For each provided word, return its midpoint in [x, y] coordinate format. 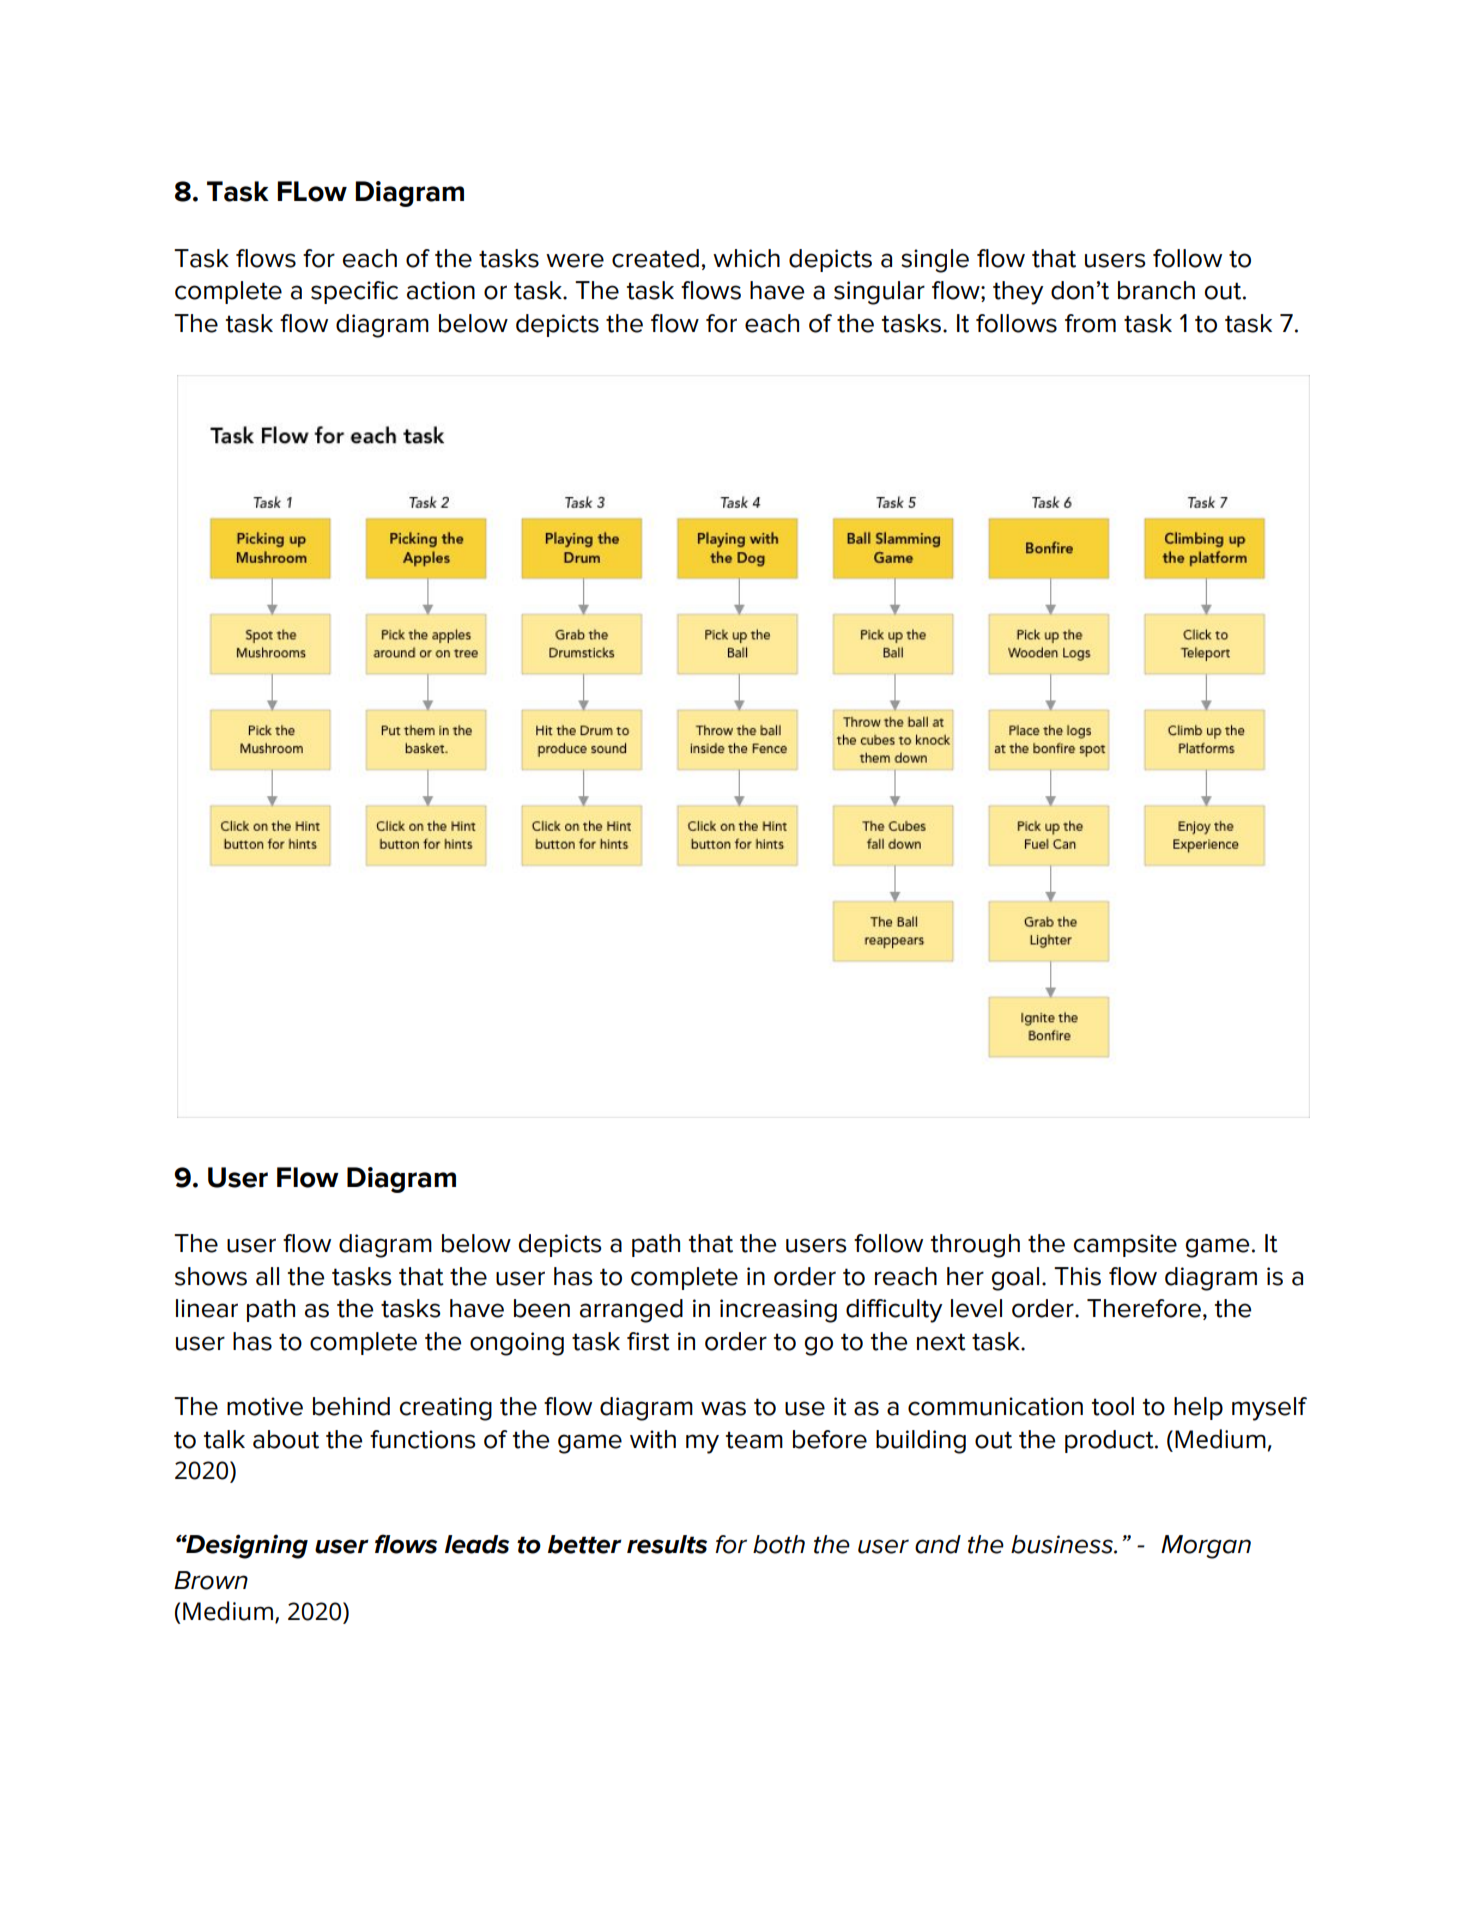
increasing [778, 1311]
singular [879, 293]
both [779, 1544]
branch [1156, 290]
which [746, 258]
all [267, 1276]
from [1090, 323]
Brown [211, 1580]
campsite [1125, 1245]
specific [354, 292]
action [441, 290]
